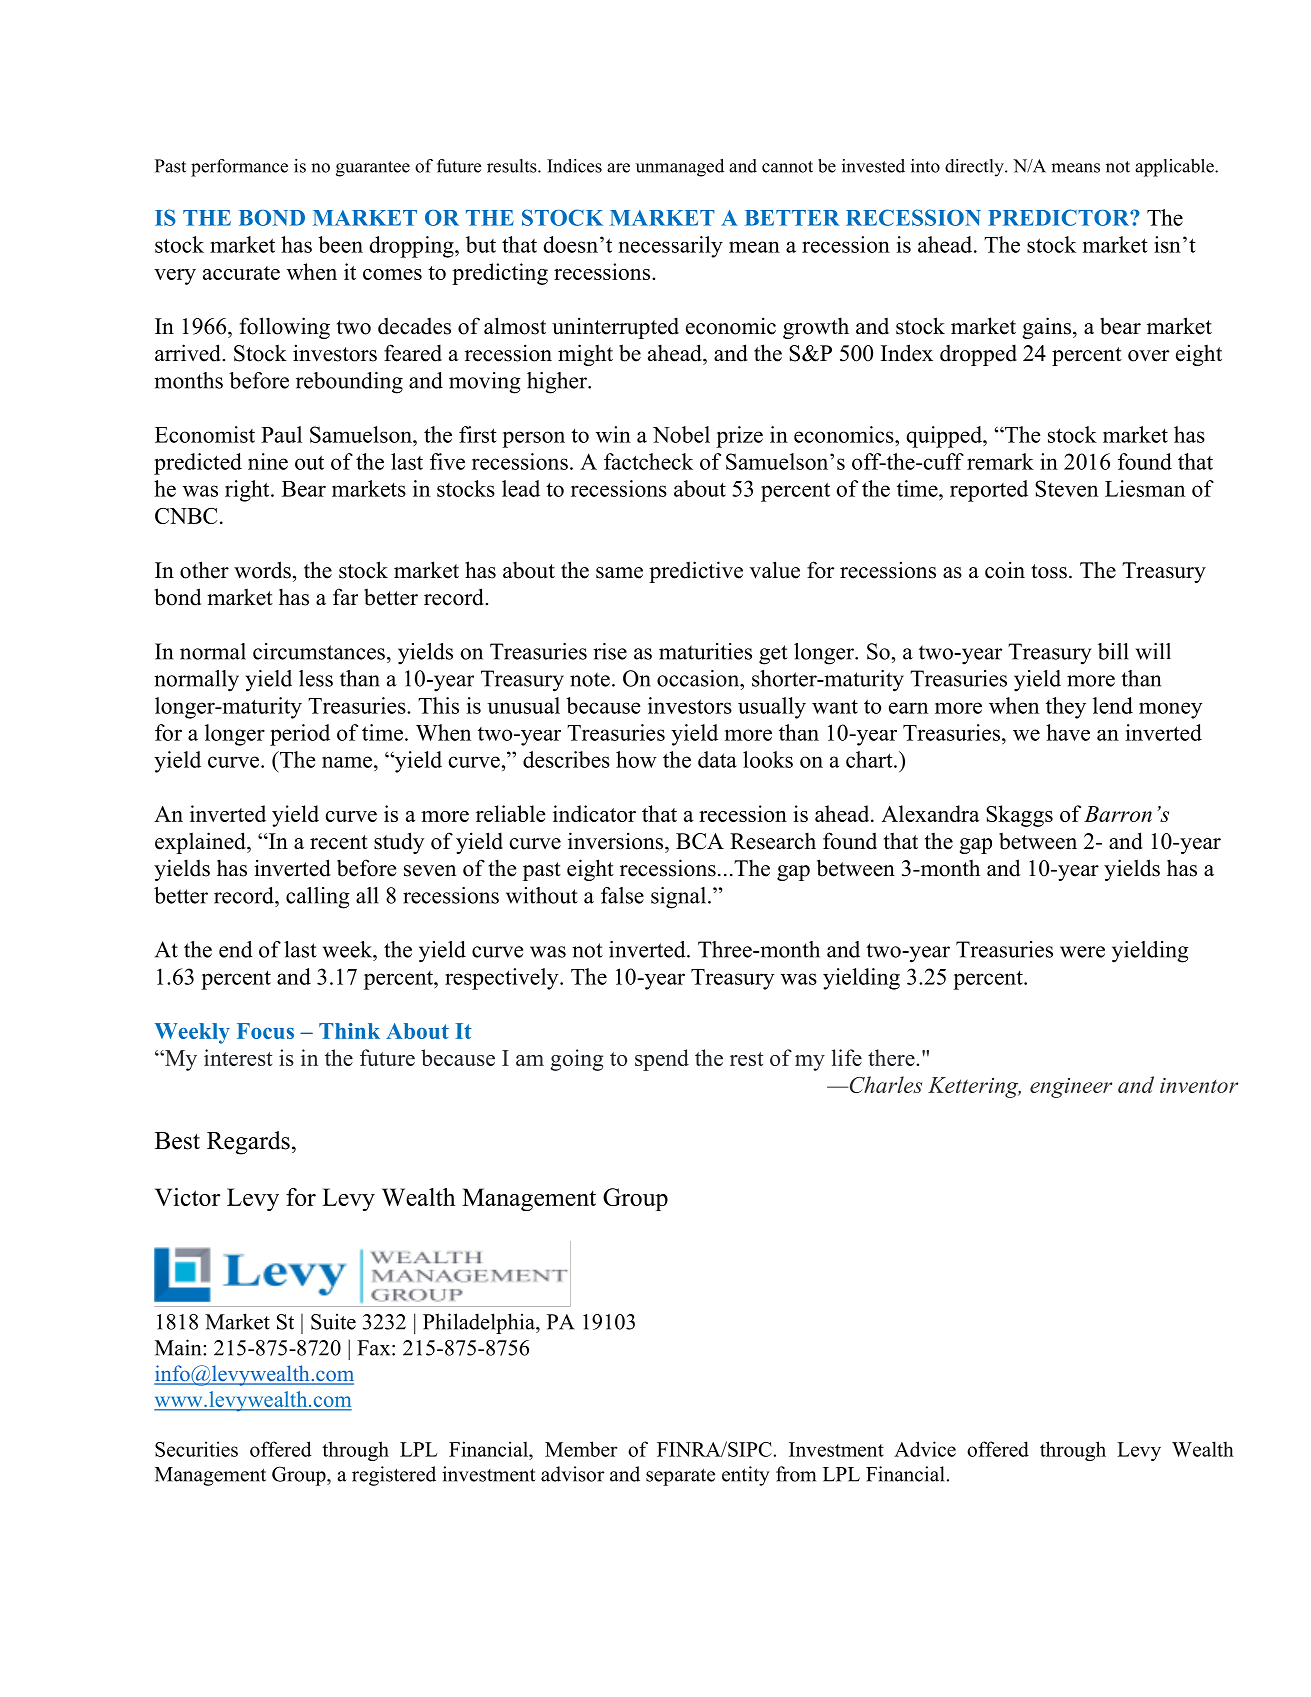  Describe the element at coordinates (925, 1449) in the screenshot. I see `Advice` at that location.
